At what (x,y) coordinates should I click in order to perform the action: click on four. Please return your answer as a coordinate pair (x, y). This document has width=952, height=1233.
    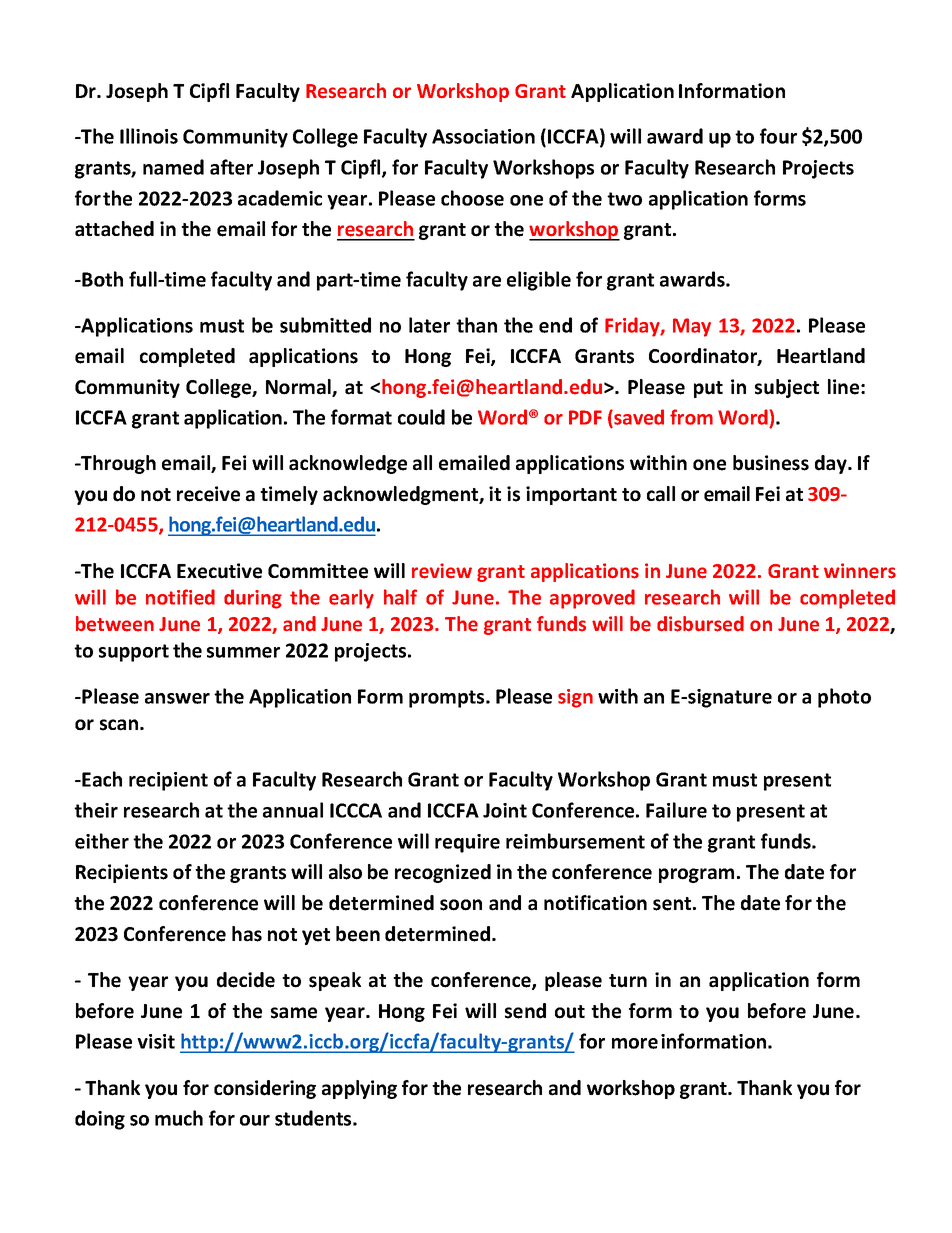
    Looking at the image, I should click on (778, 136).
